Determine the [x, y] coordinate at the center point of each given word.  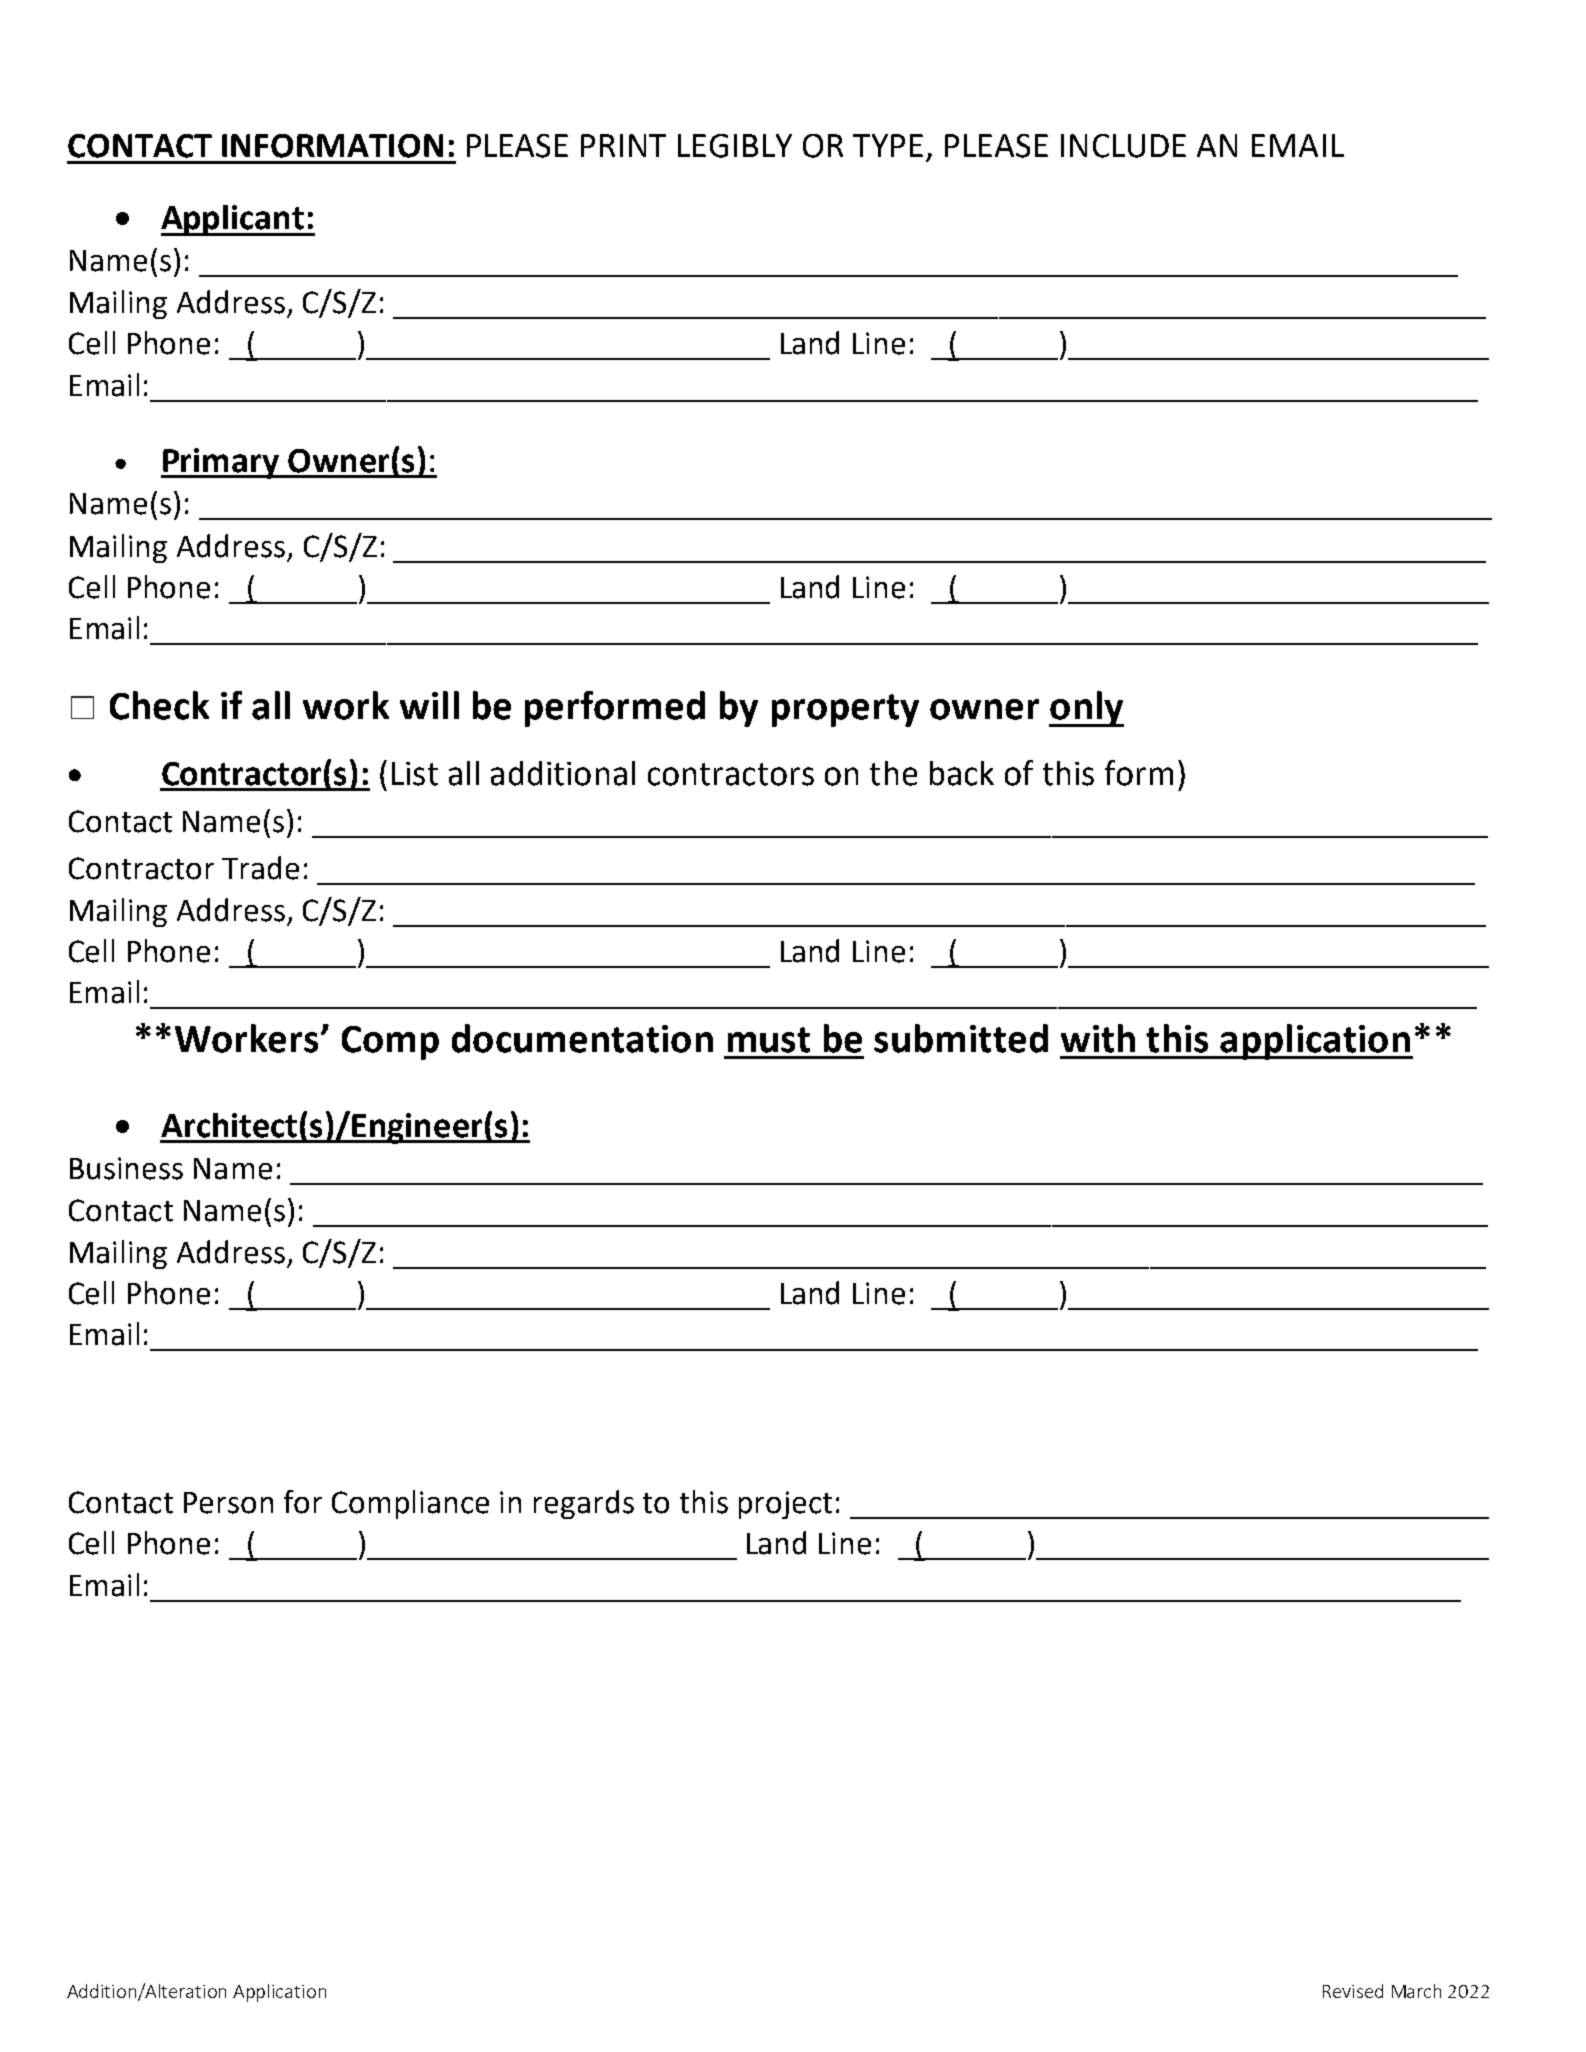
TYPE [888, 145]
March [1416, 1991]
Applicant [233, 220]
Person [228, 1503]
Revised [1353, 1991]
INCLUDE [1123, 146]
